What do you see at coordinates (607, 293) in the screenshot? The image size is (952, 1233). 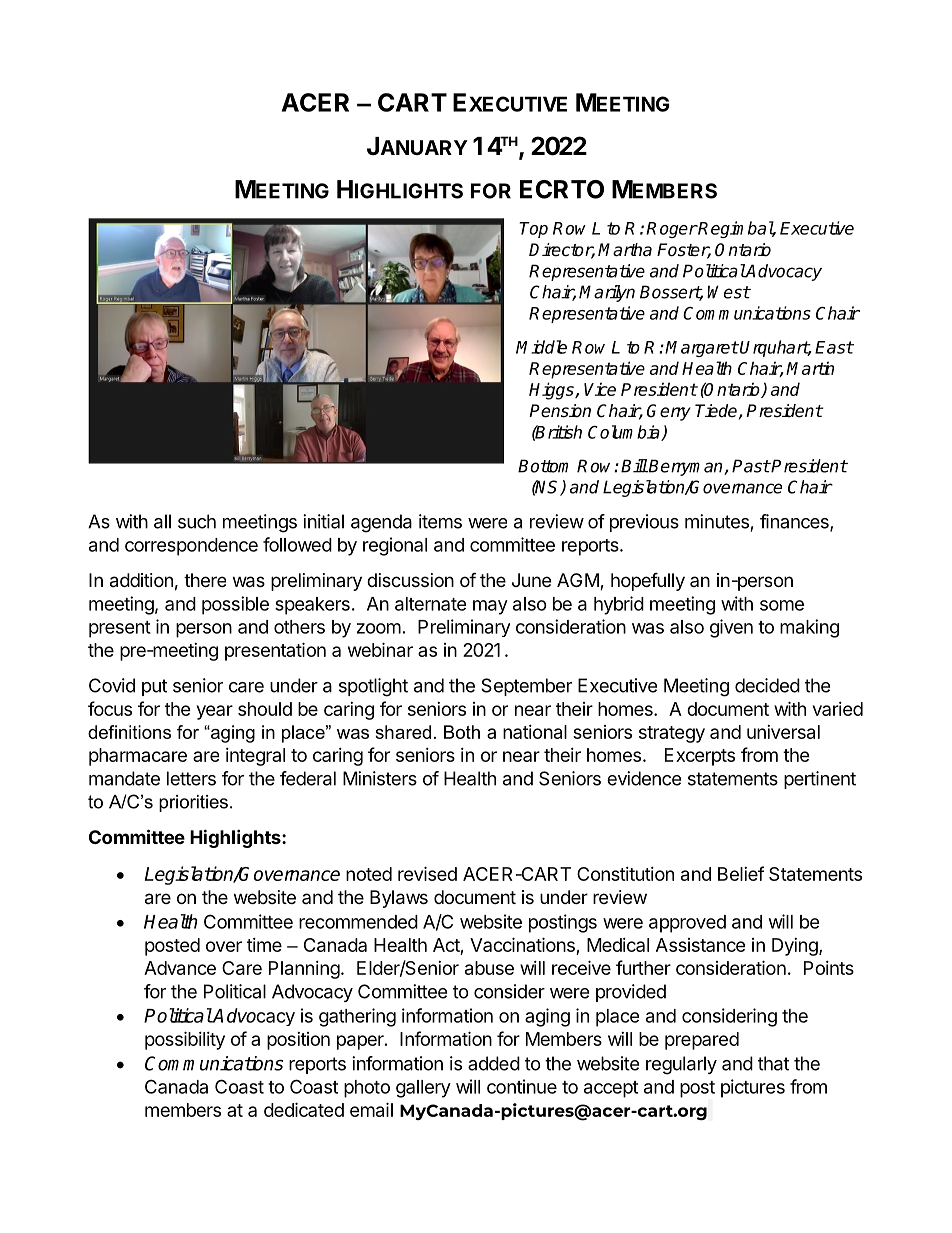 I see `Marilyn` at bounding box center [607, 293].
